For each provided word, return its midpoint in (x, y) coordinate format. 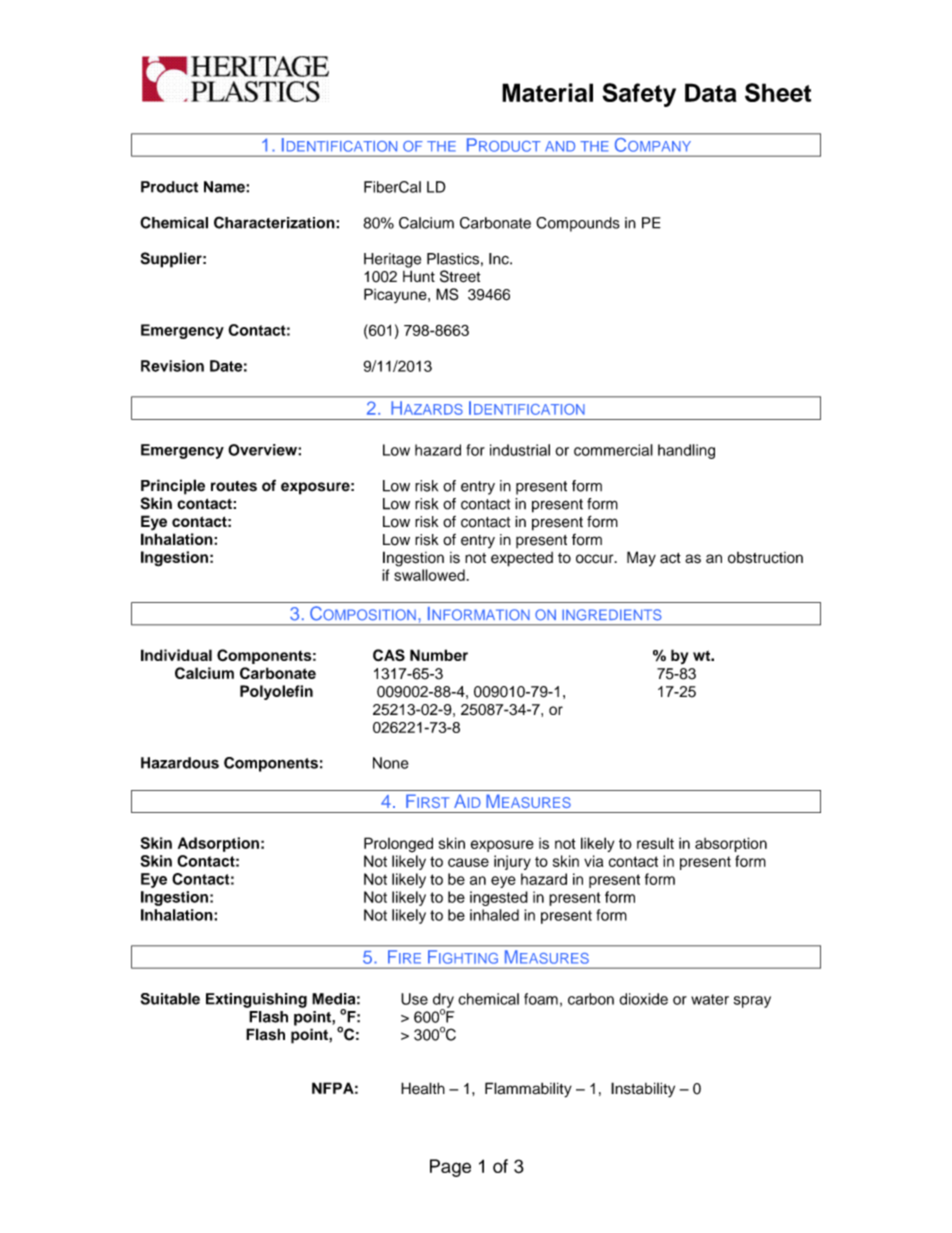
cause (468, 862)
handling (686, 451)
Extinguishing (256, 1000)
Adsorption (218, 844)
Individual (176, 655)
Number (439, 655)
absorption (731, 844)
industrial (520, 450)
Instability (643, 1090)
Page (450, 1168)
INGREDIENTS (612, 615)
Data (711, 92)
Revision (172, 366)
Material (547, 92)
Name (225, 187)
